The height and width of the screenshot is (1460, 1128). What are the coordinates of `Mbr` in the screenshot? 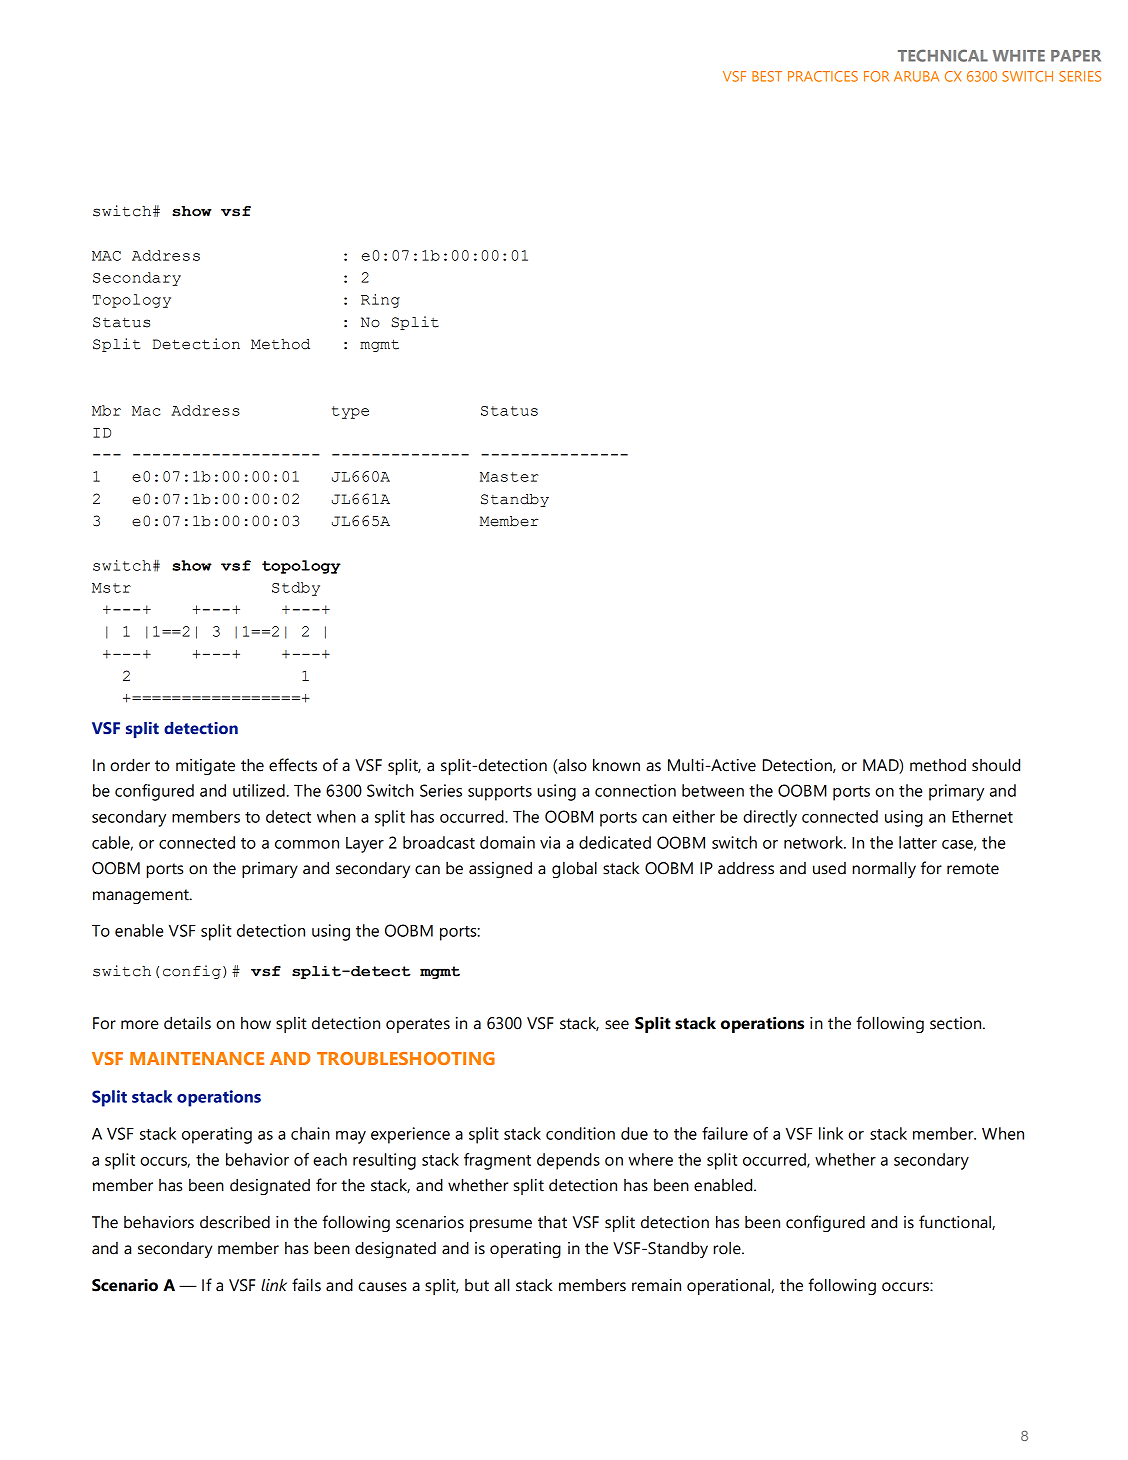 It's located at (106, 410).
